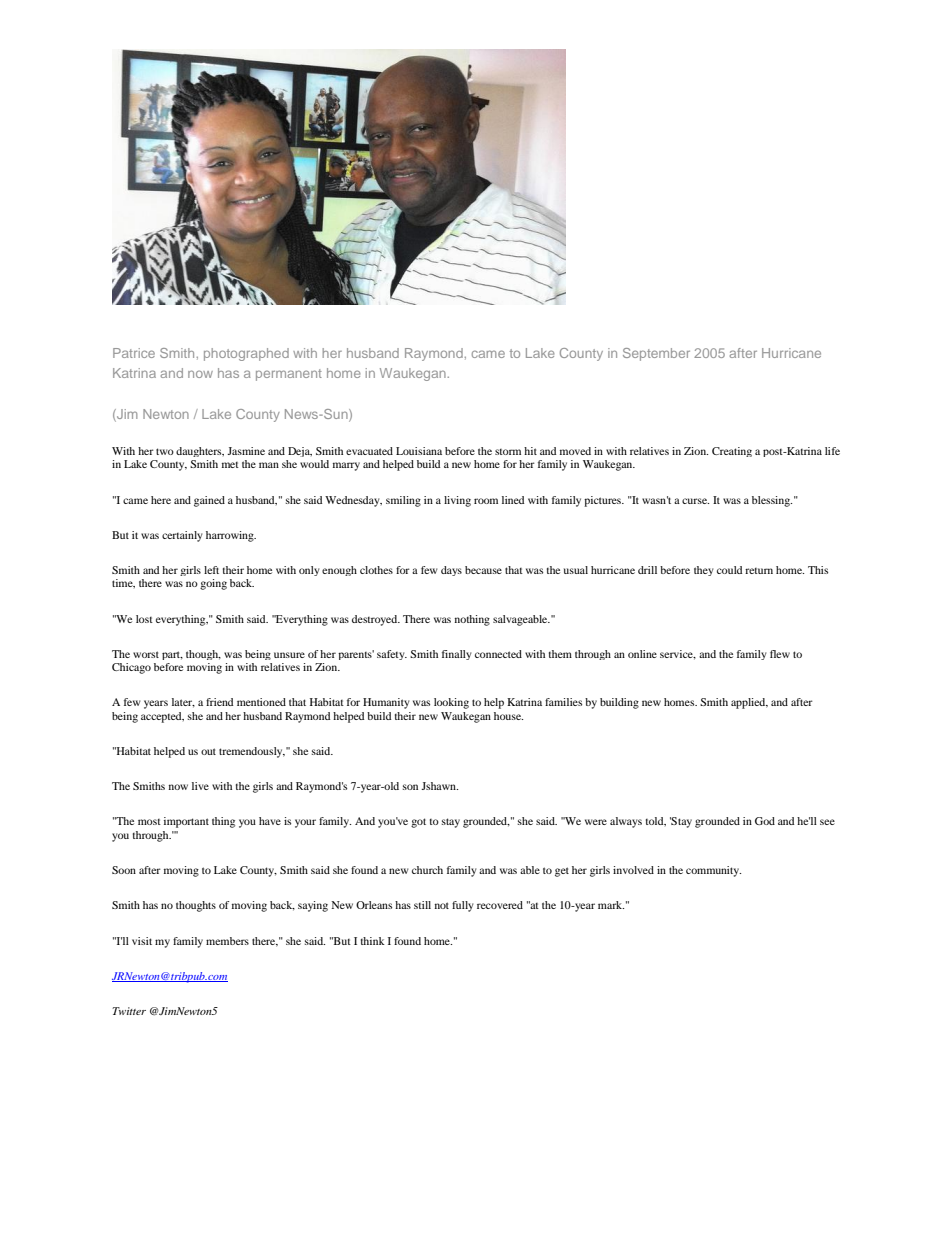 This page has width=952, height=1233. What do you see at coordinates (129, 1011) in the page?
I see `Twitter` at bounding box center [129, 1011].
